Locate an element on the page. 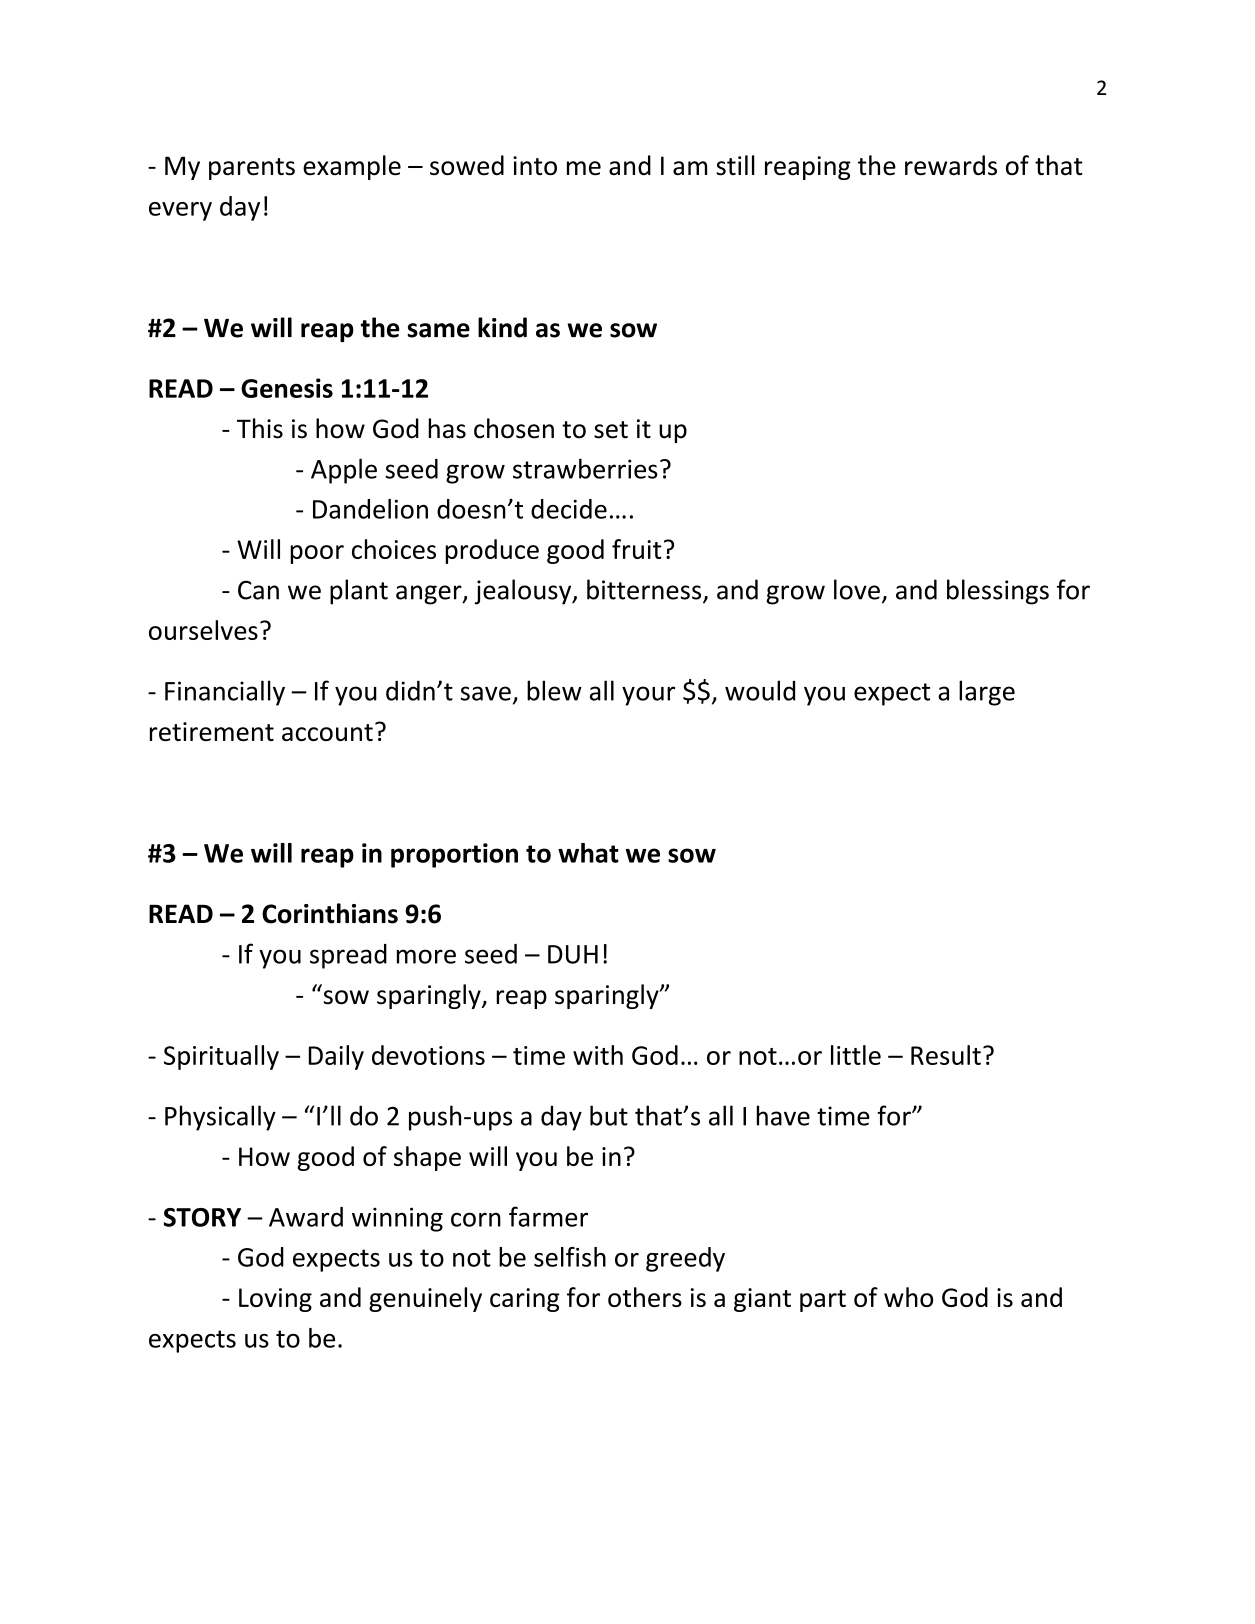 The image size is (1255, 1624). love is located at coordinates (857, 589).
